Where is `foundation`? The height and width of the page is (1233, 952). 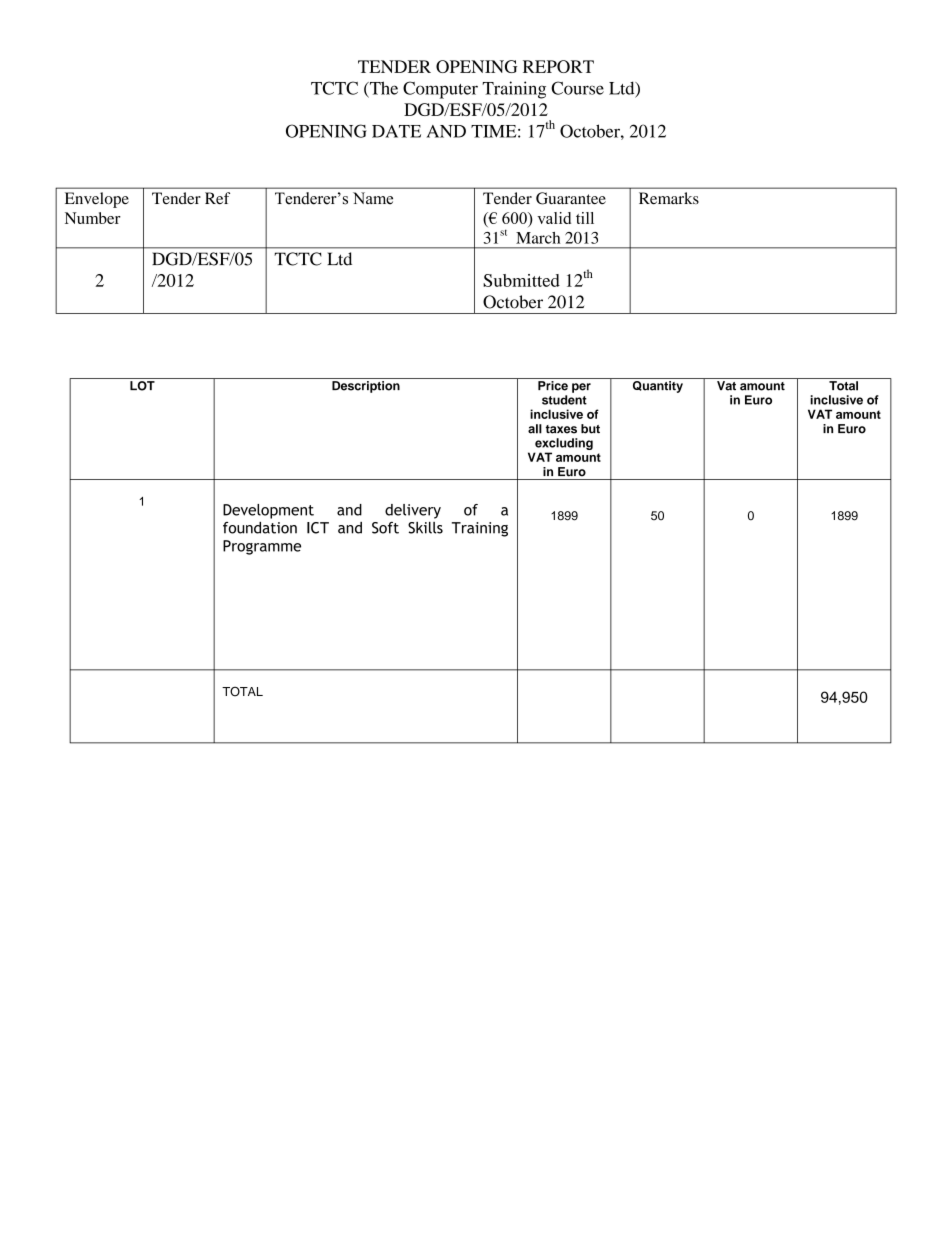
foundation is located at coordinates (260, 528).
